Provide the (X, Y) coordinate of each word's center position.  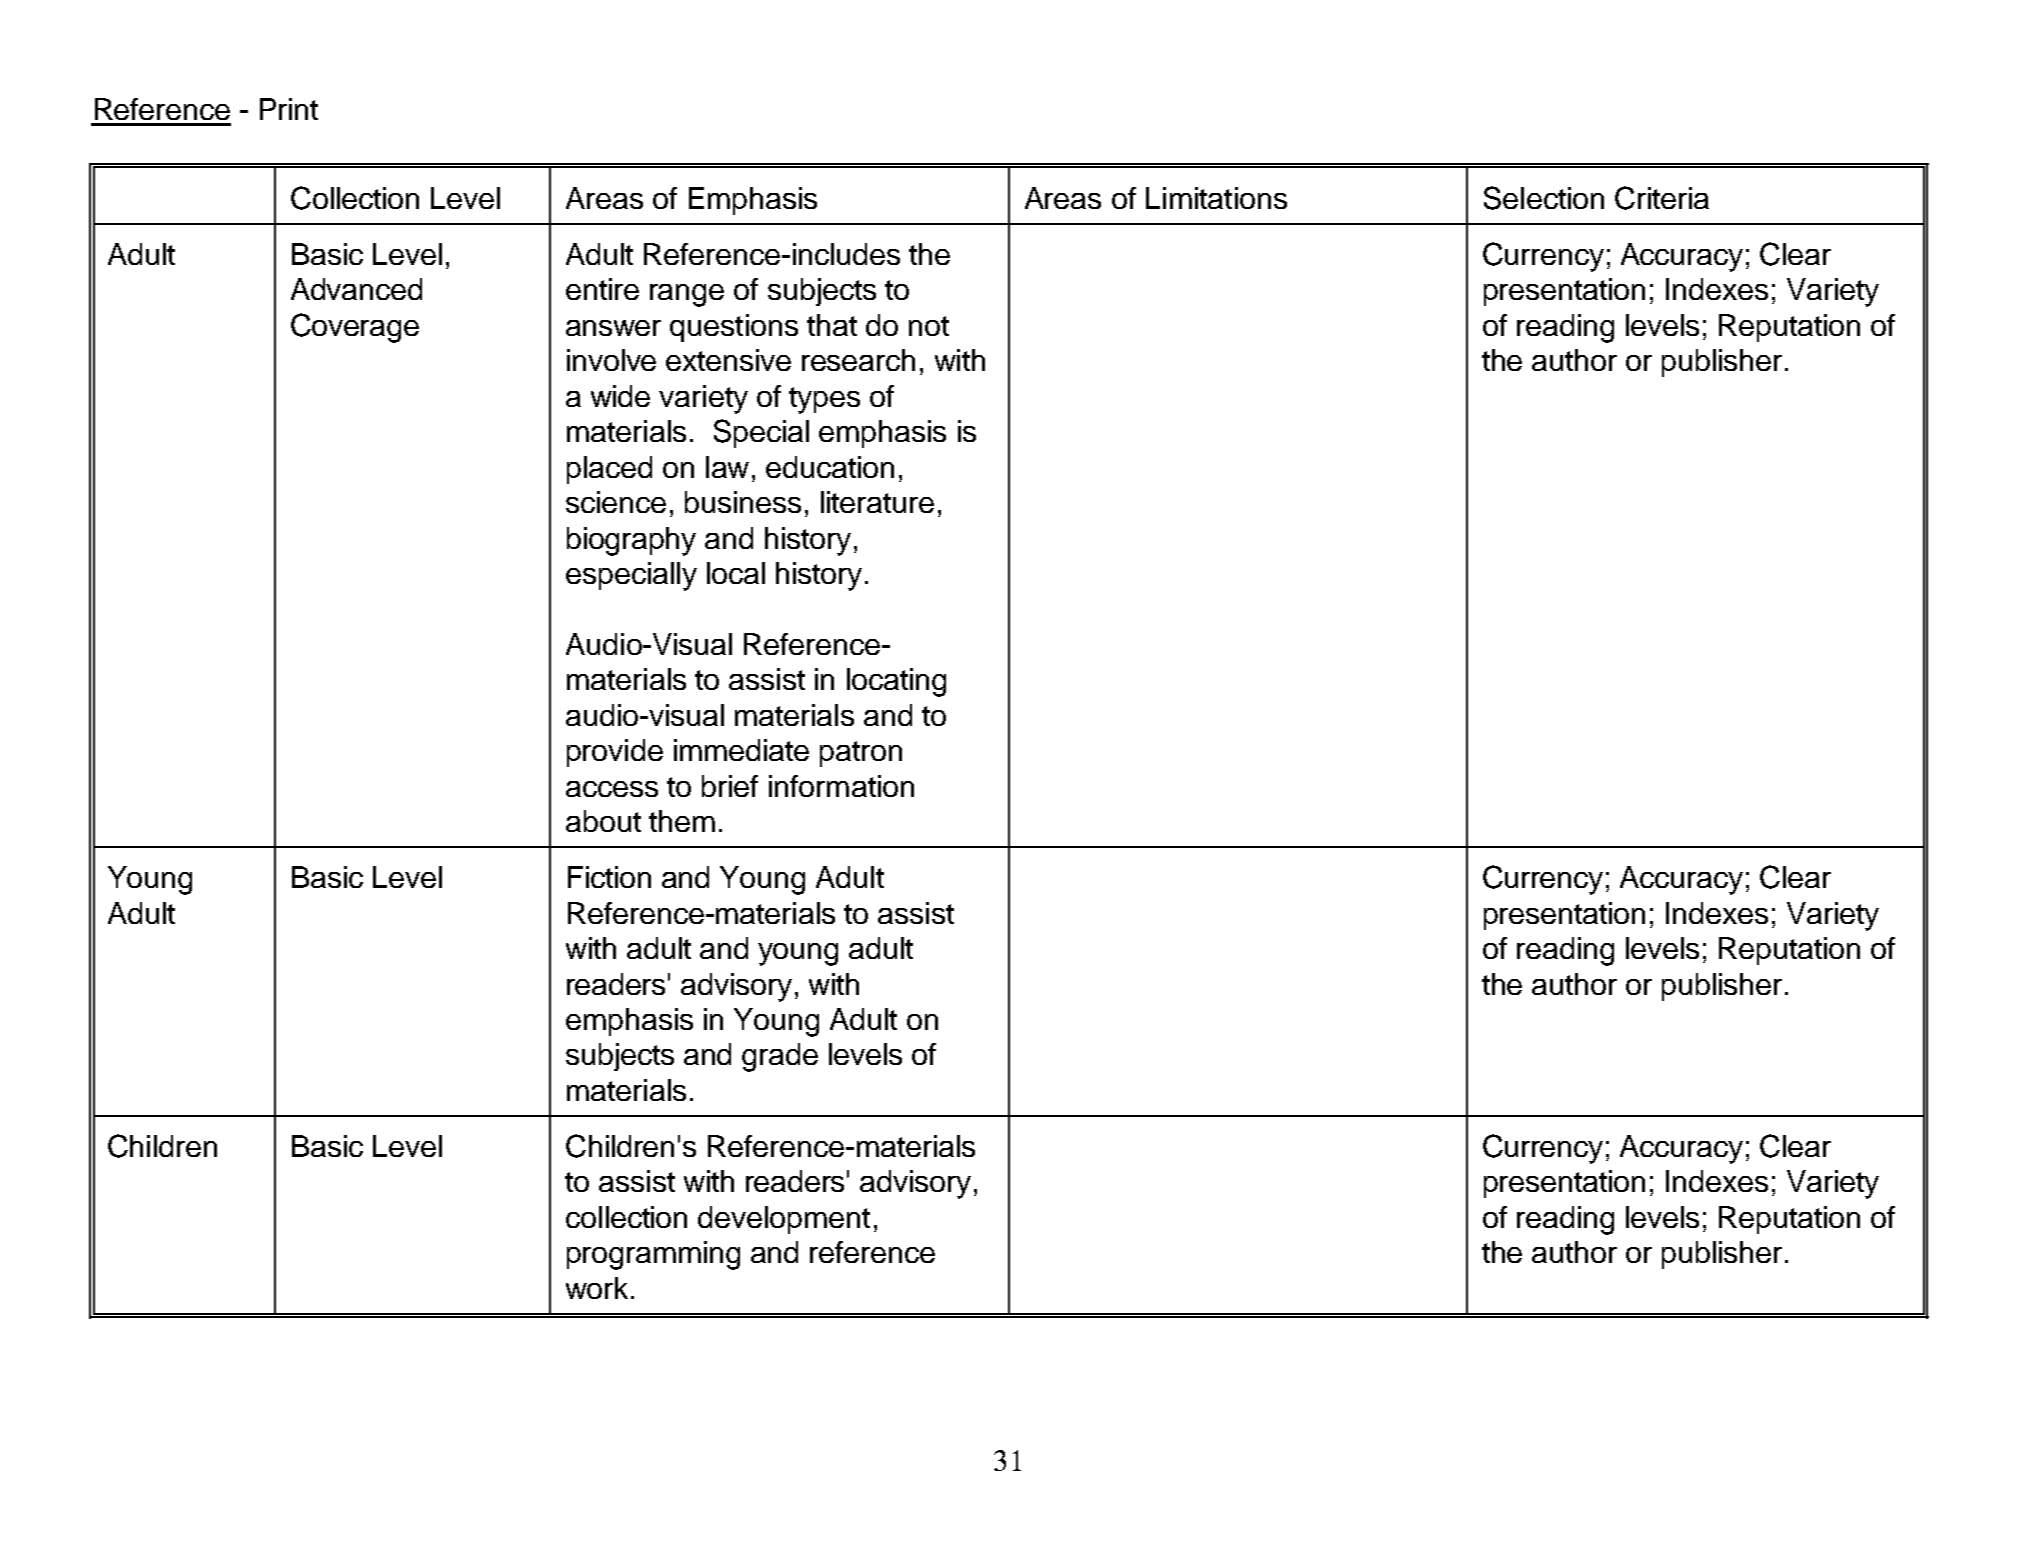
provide (615, 753)
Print (289, 109)
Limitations (1216, 198)
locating (896, 682)
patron (861, 754)
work (597, 1288)
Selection (1544, 198)
